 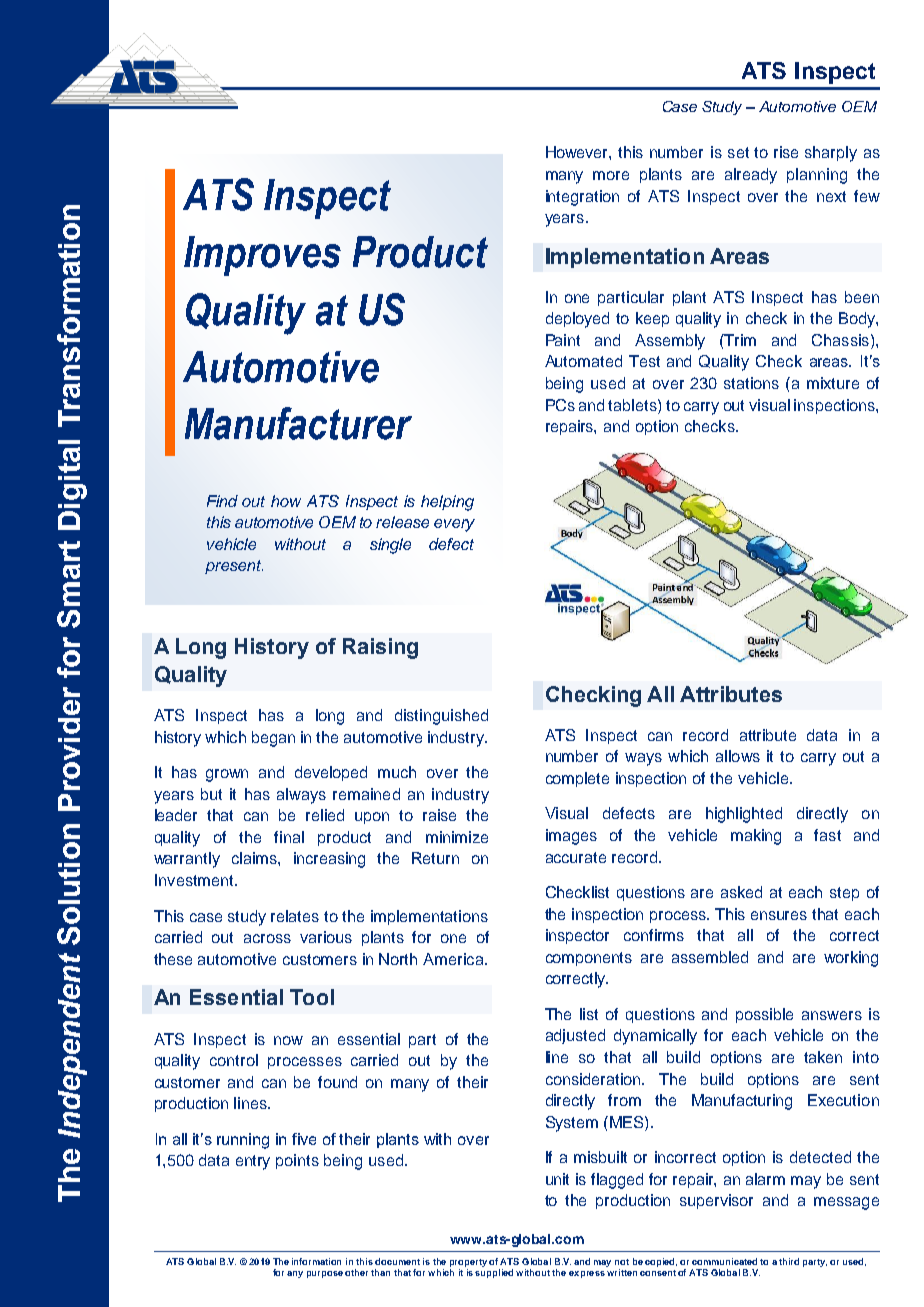 I want to click on third, so click(x=789, y=1261).
